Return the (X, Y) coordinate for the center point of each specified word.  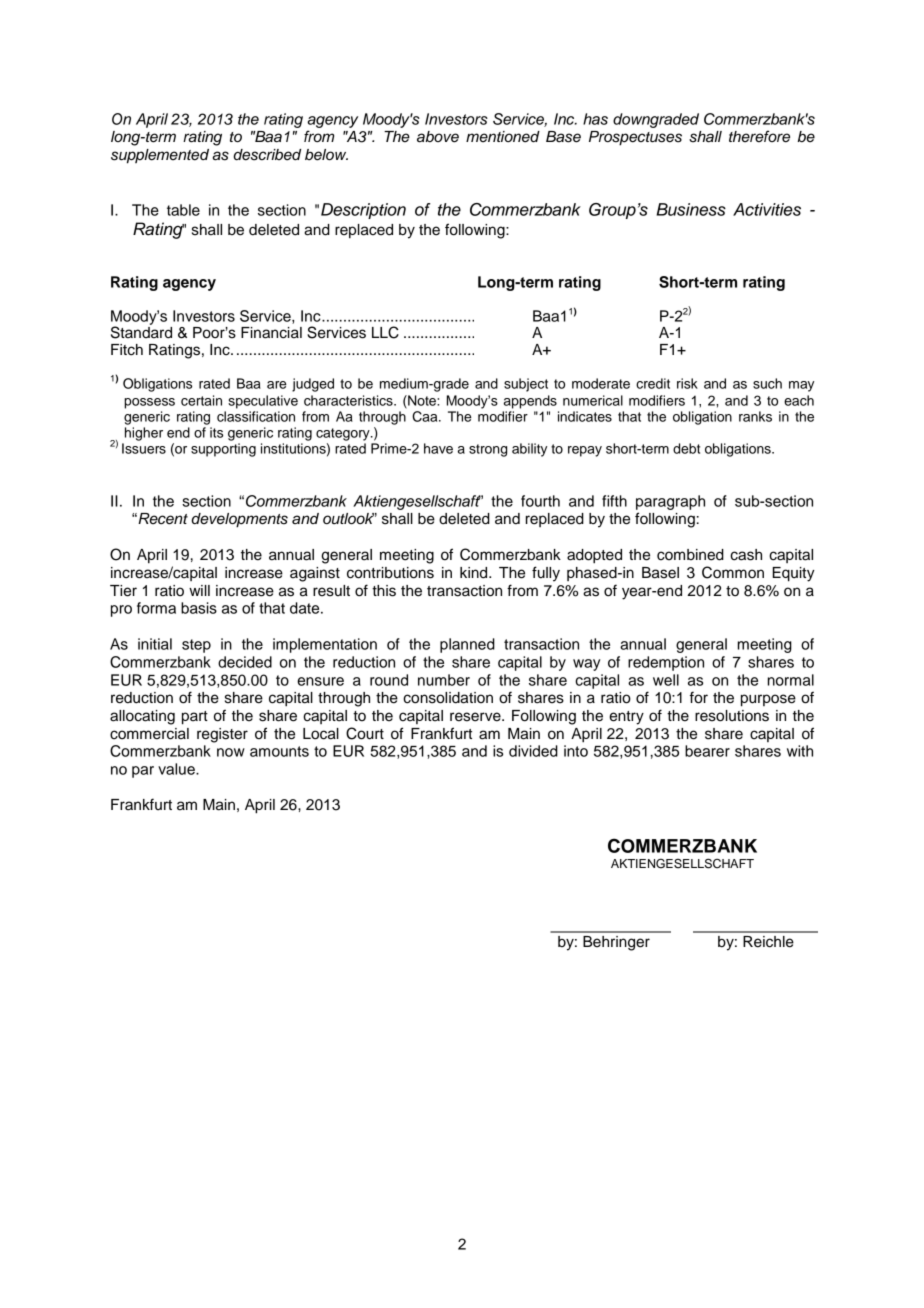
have (438, 448)
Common (733, 572)
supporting (223, 450)
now (231, 752)
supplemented (160, 156)
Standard (141, 331)
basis (199, 608)
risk (687, 383)
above (438, 137)
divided (533, 751)
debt (686, 448)
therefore (759, 136)
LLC (385, 332)
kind (475, 573)
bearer (707, 751)
